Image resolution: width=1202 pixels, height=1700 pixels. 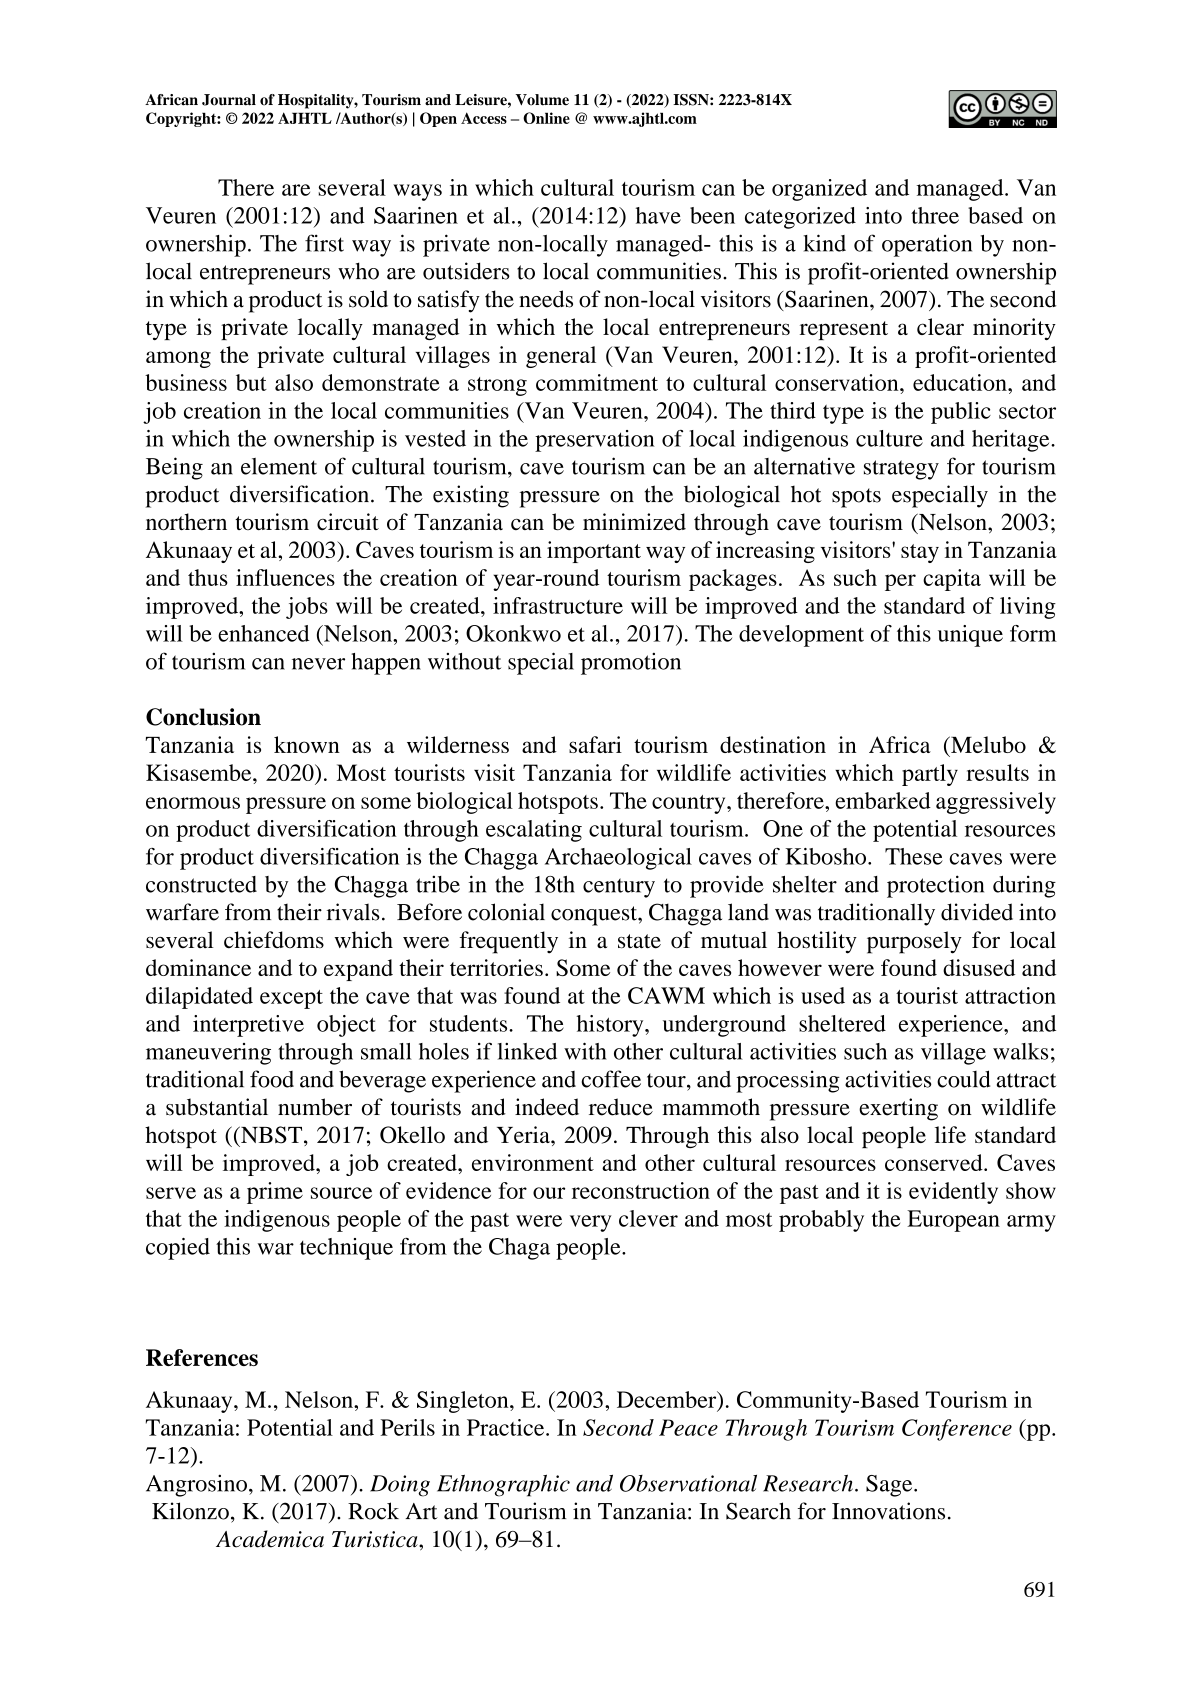 I want to click on known, so click(x=307, y=744).
